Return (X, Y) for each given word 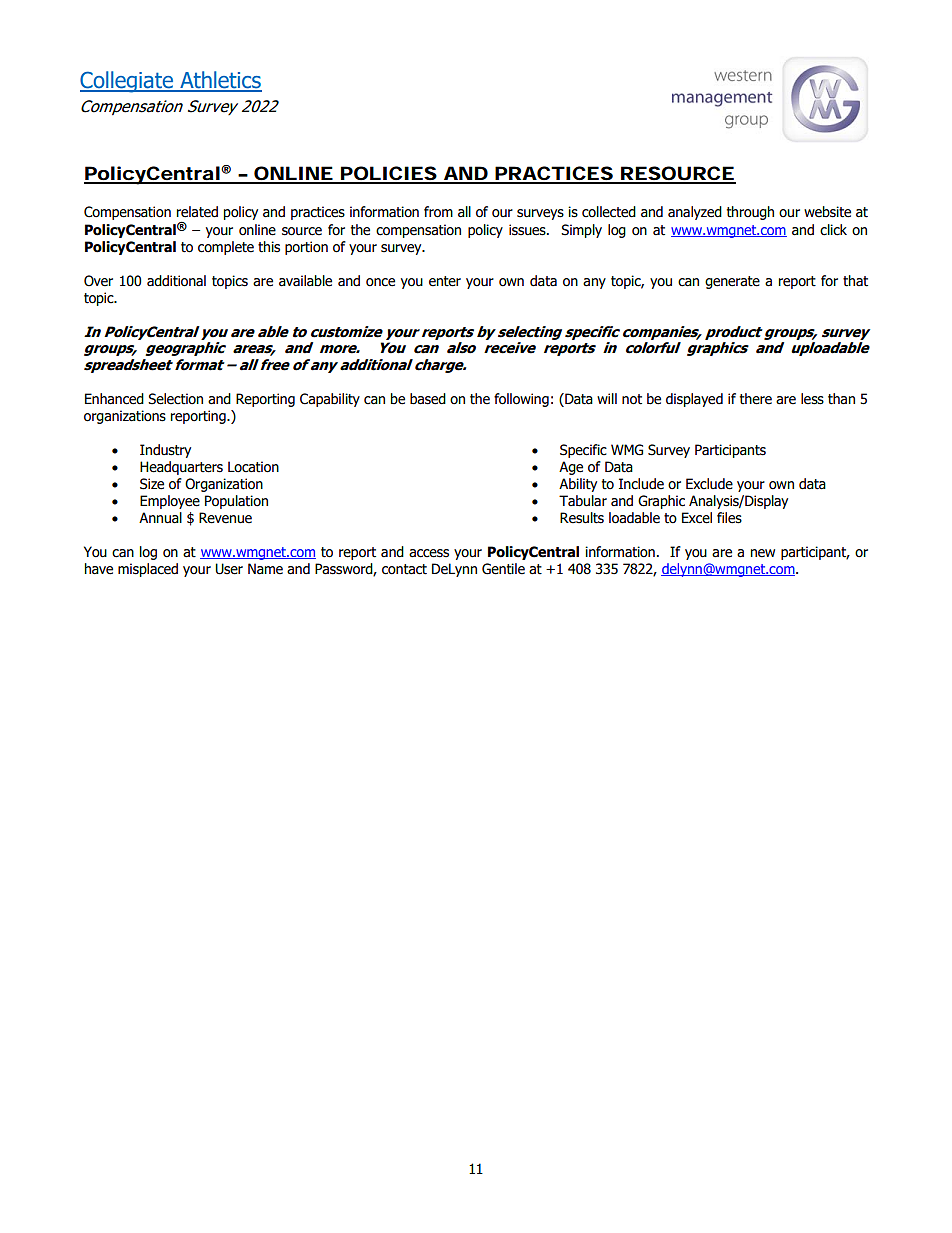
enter (445, 281)
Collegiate (127, 82)
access (429, 553)
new (763, 553)
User (229, 569)
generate (732, 282)
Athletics (220, 81)
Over (98, 281)
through (750, 213)
